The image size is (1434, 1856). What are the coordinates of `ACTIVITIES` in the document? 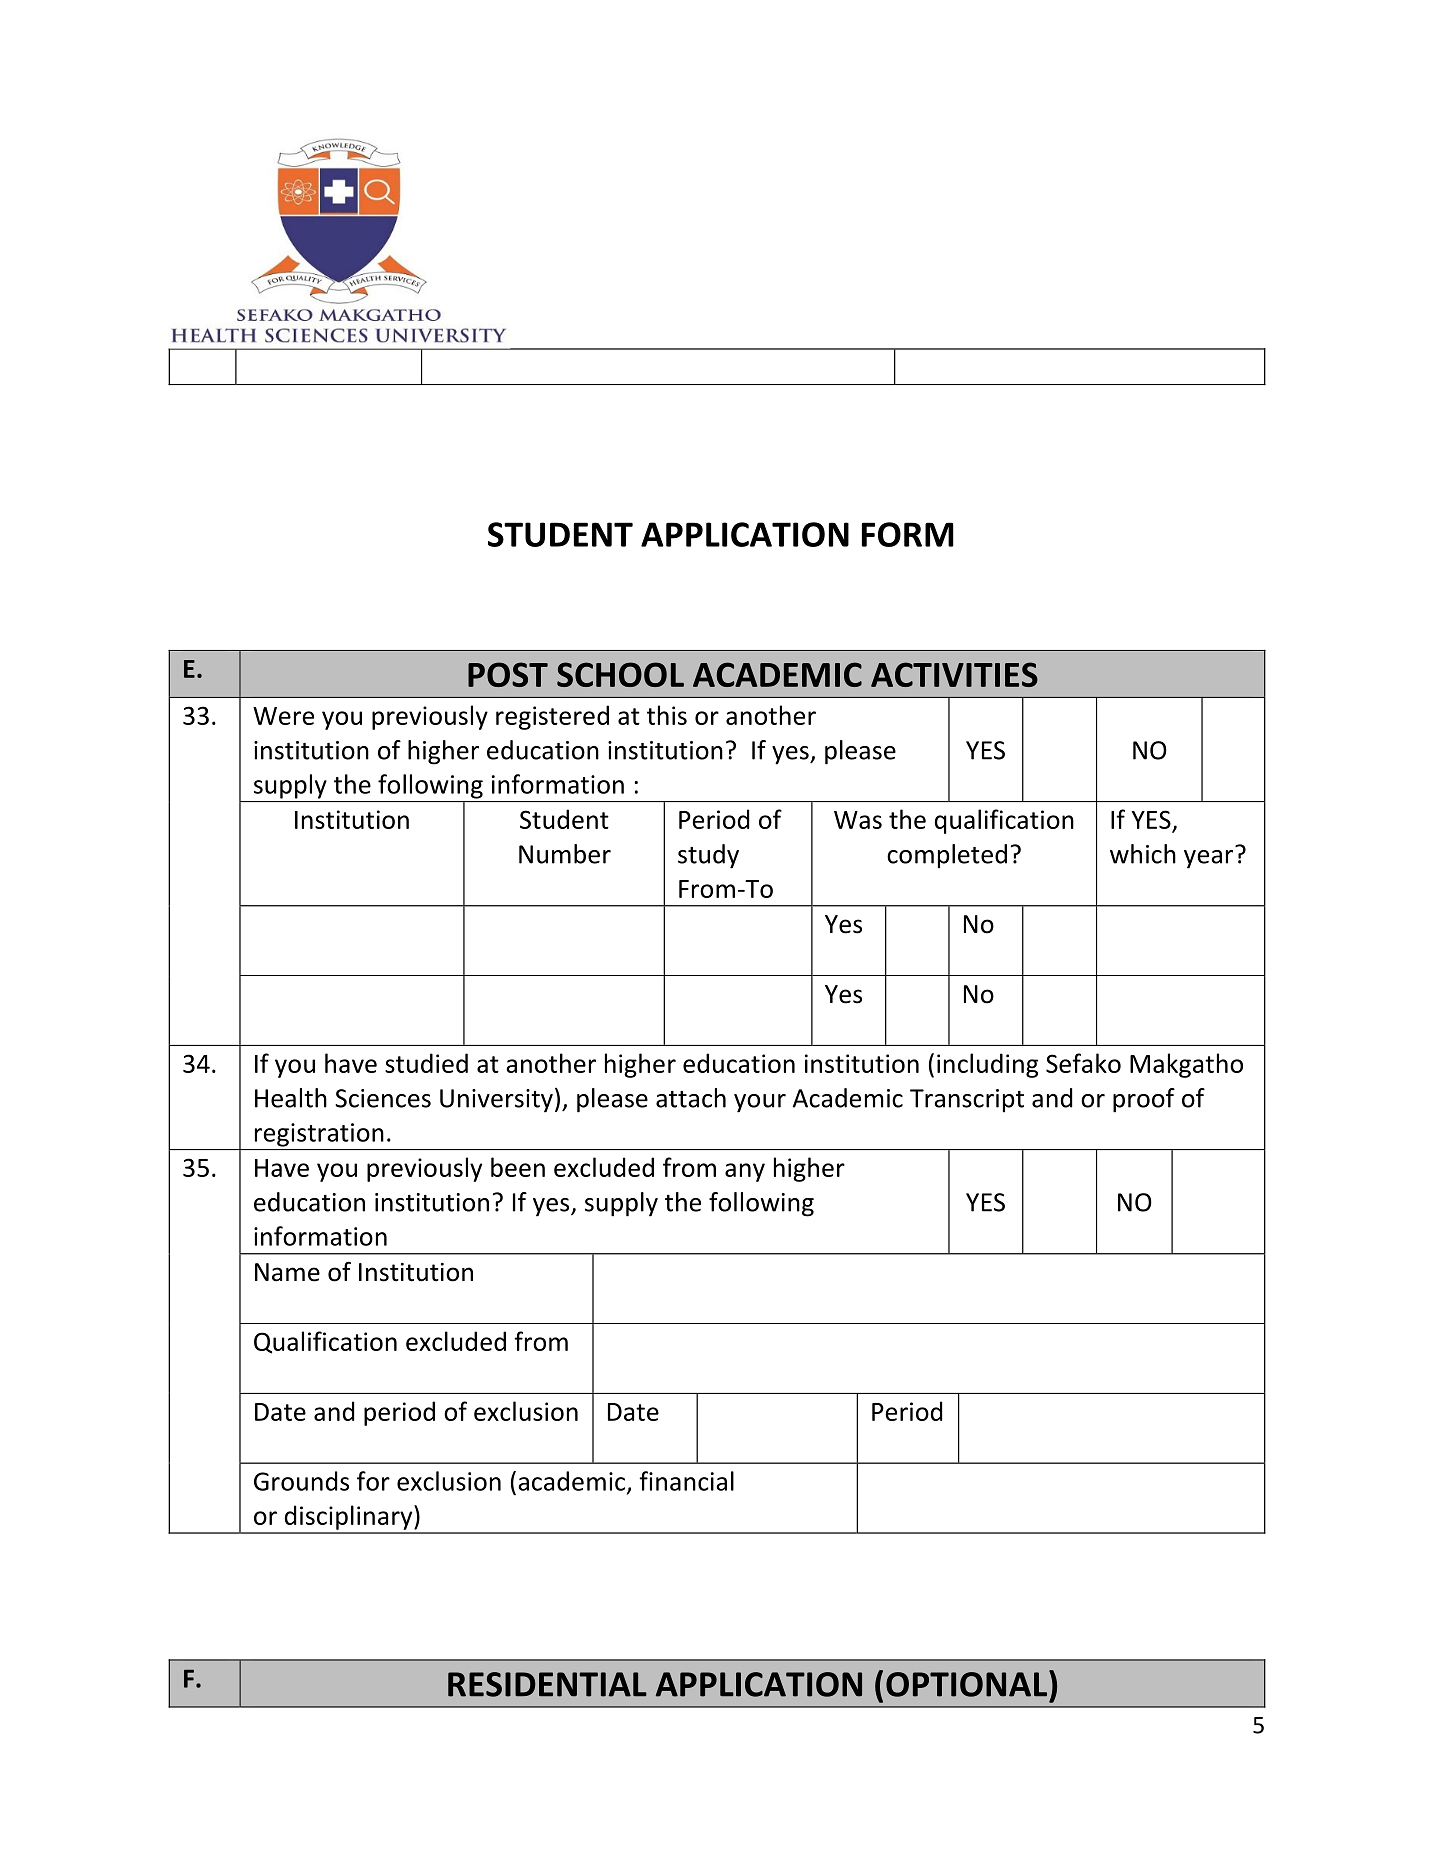 It's located at (954, 674).
